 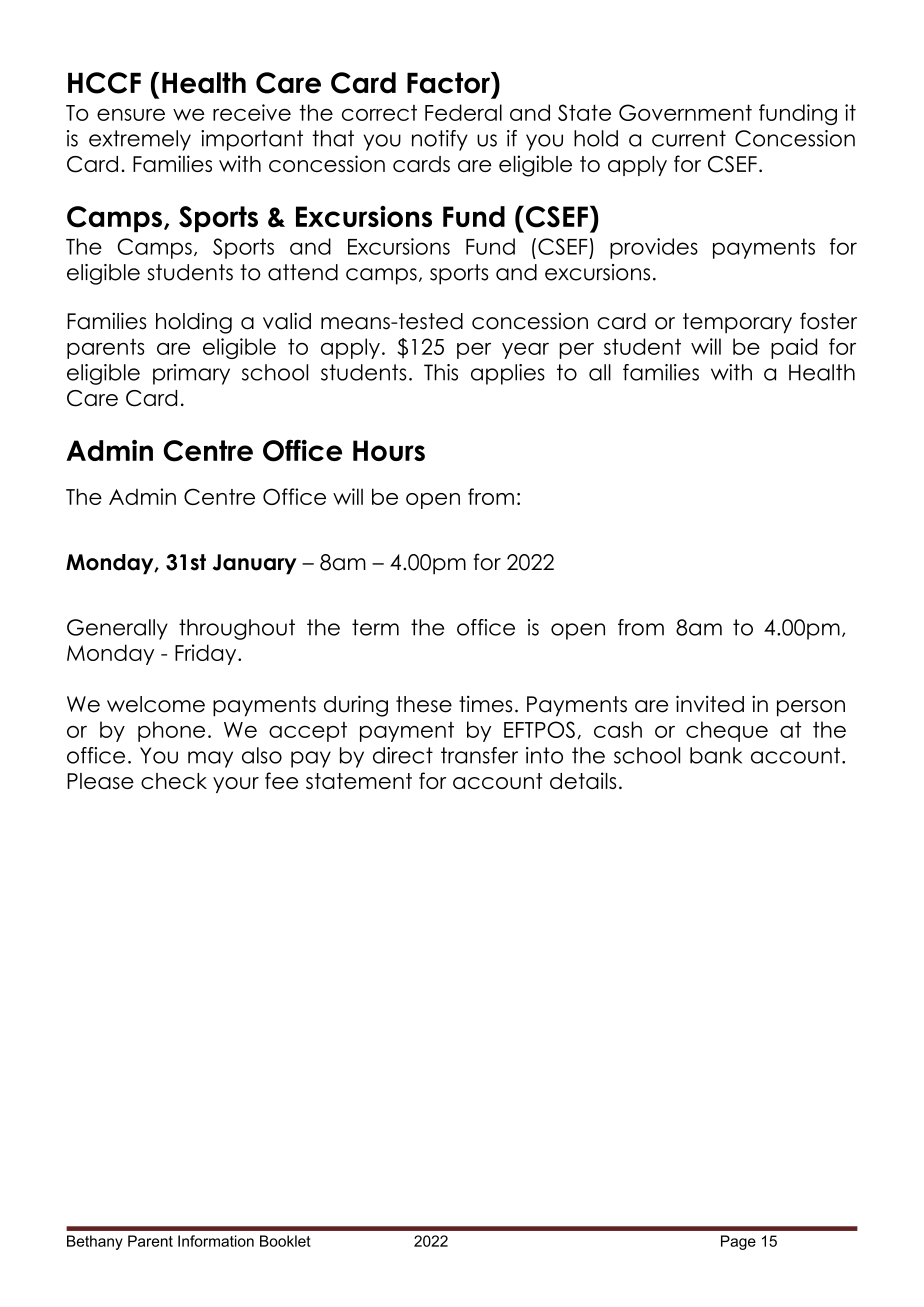 I want to click on Information, so click(x=216, y=1241).
